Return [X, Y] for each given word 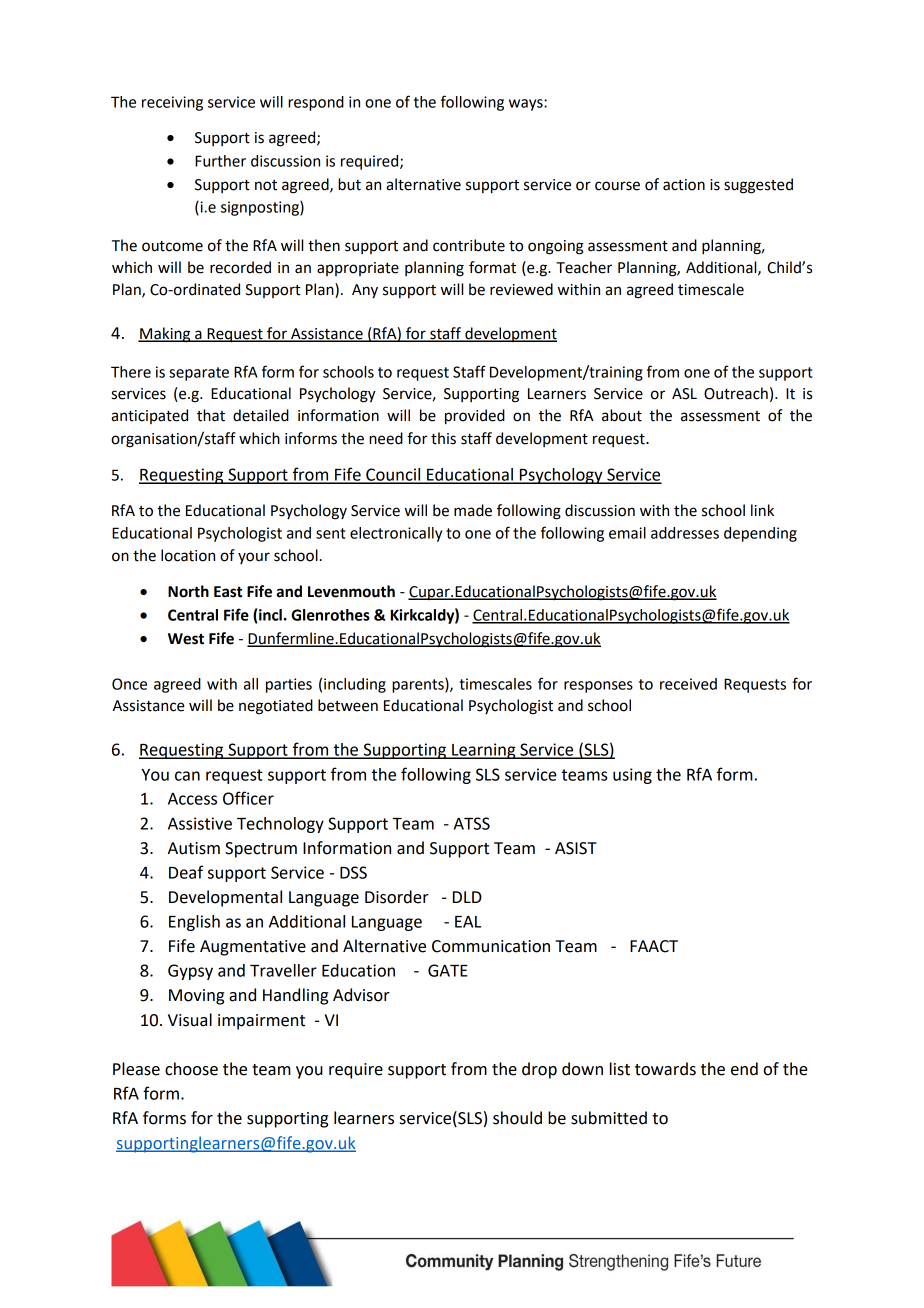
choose [191, 1069]
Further [220, 161]
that [211, 415]
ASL [684, 394]
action [684, 185]
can [187, 776]
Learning [484, 751]
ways [527, 105]
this [443, 438]
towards [665, 1069]
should [517, 1118]
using [632, 776]
